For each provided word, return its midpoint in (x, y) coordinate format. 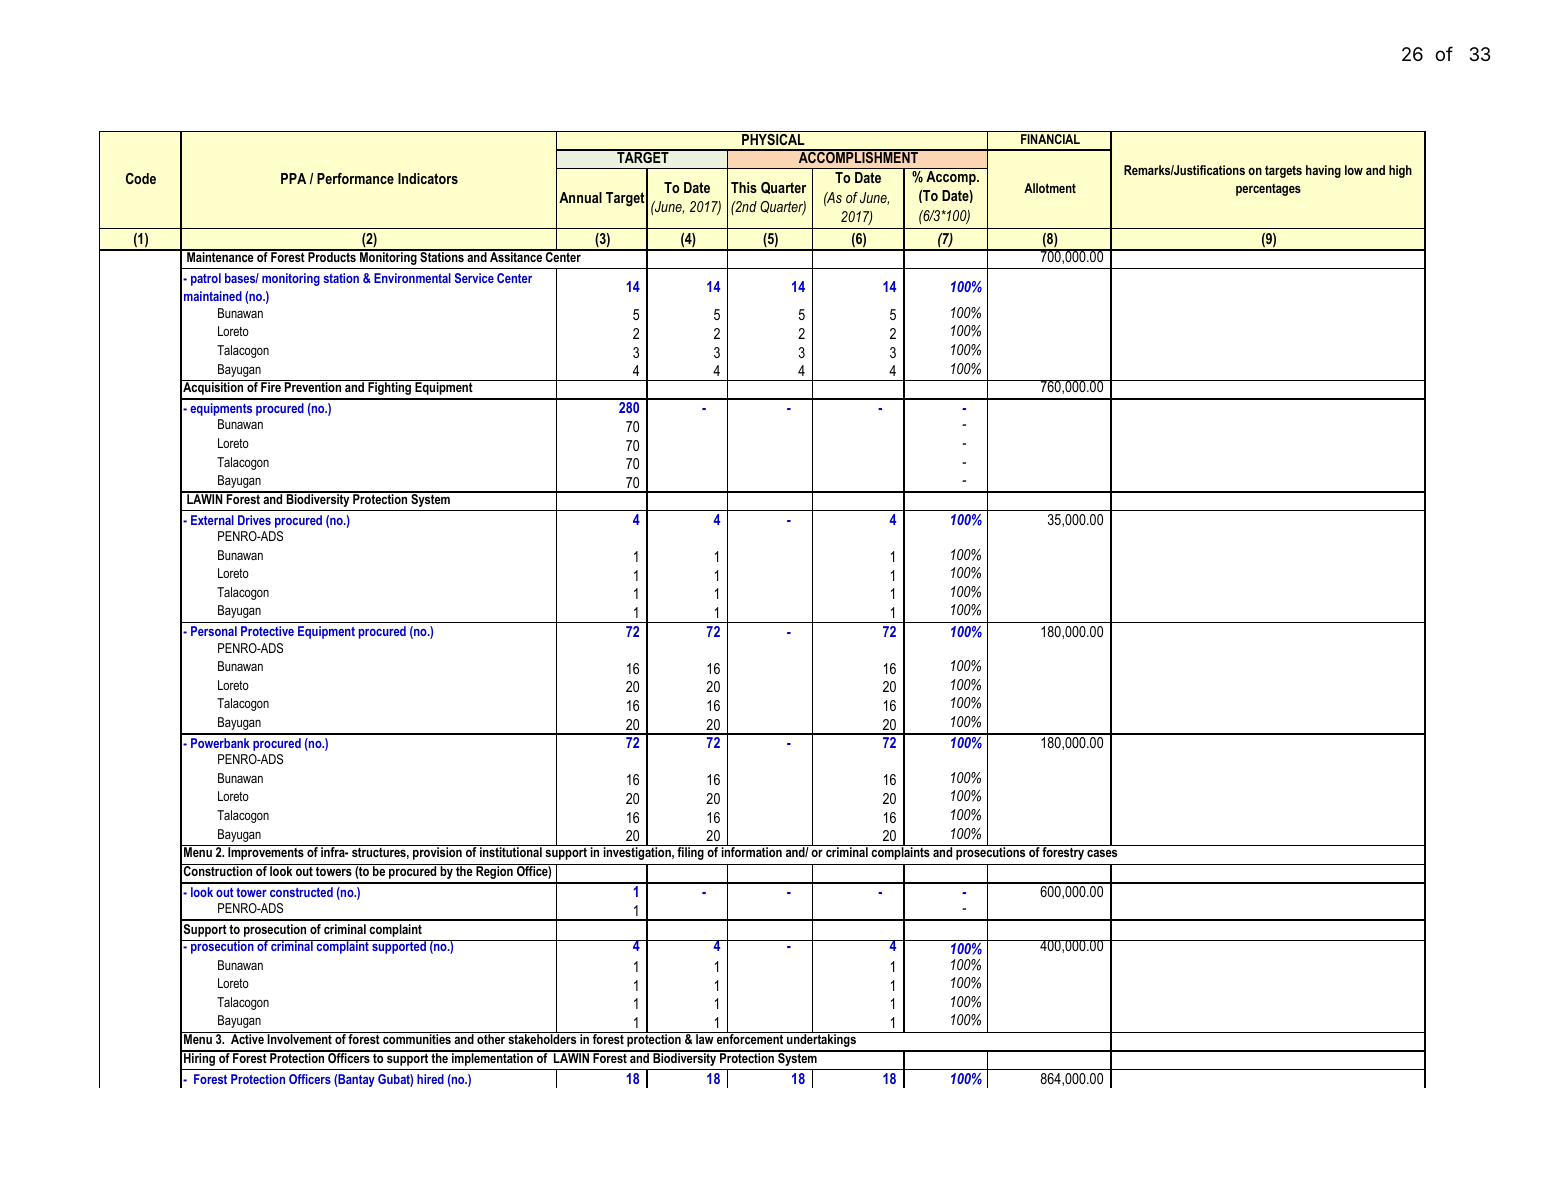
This (744, 187)
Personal (214, 631)
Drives (254, 520)
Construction (218, 870)
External (212, 520)
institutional (511, 852)
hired (430, 1079)
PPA (293, 178)
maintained (213, 296)
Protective (267, 631)
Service (474, 278)
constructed (301, 892)
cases (1102, 853)
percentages (1268, 190)
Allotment (1050, 188)
